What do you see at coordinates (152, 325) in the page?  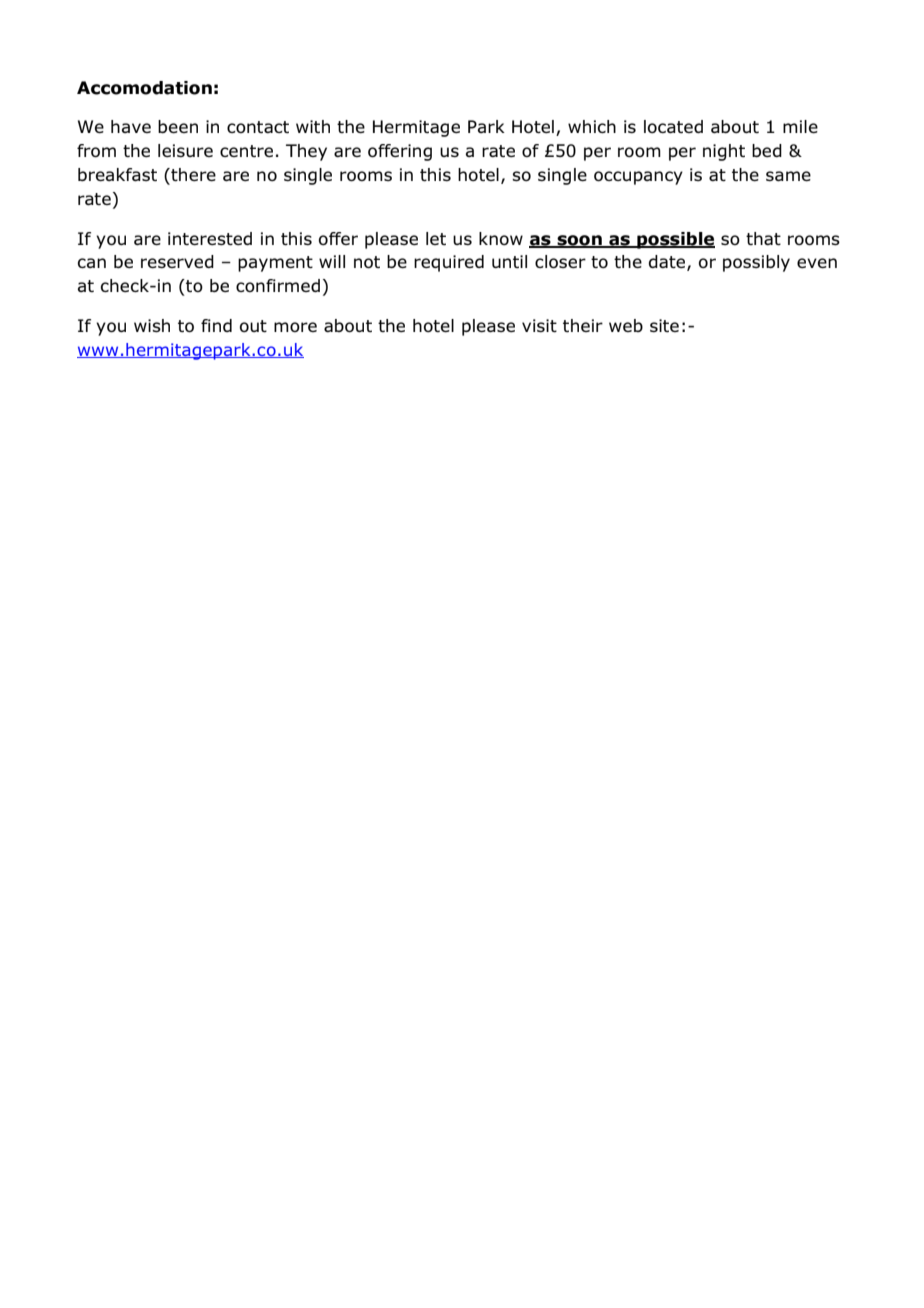 I see `wish` at bounding box center [152, 325].
